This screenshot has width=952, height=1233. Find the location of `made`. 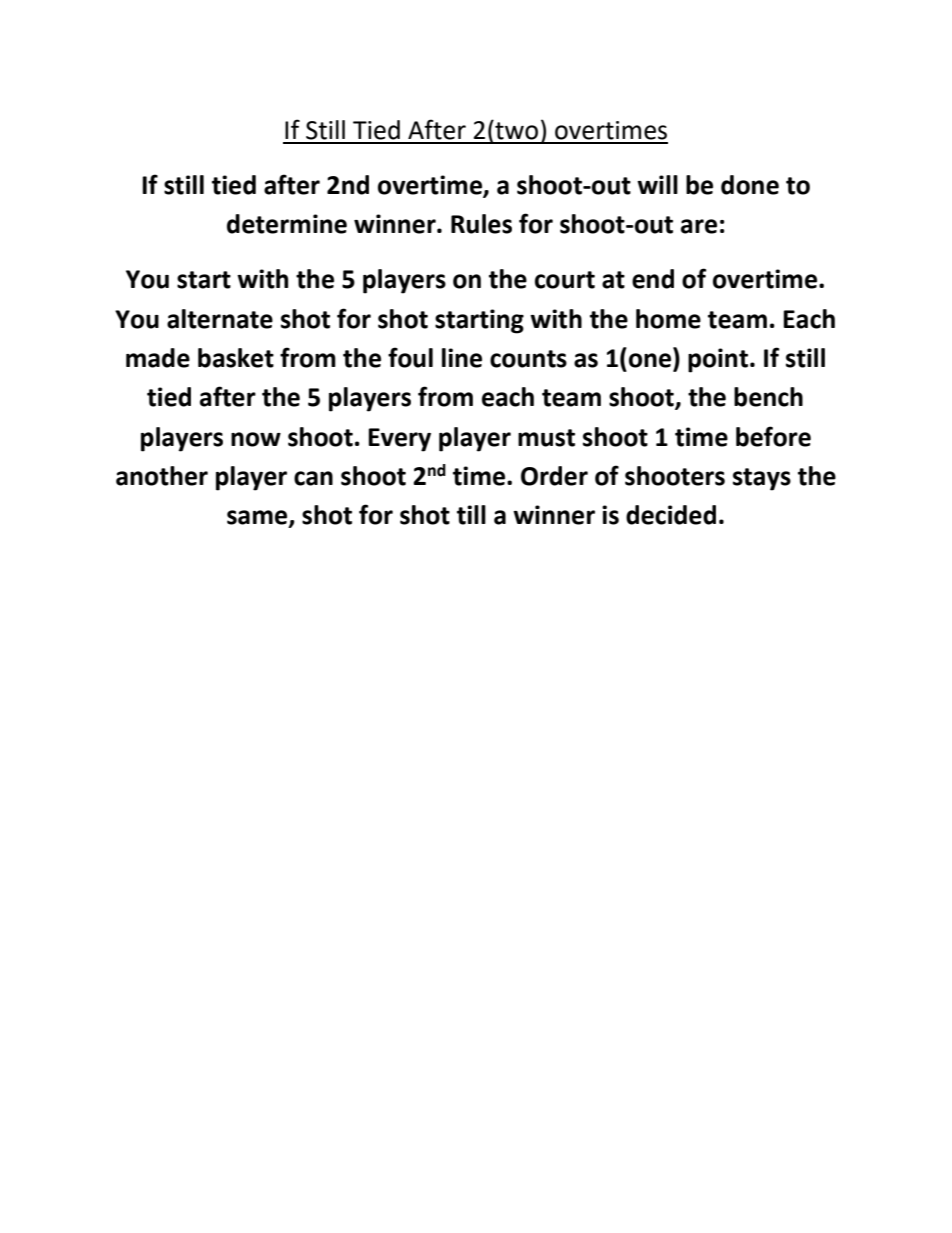

made is located at coordinates (158, 358).
